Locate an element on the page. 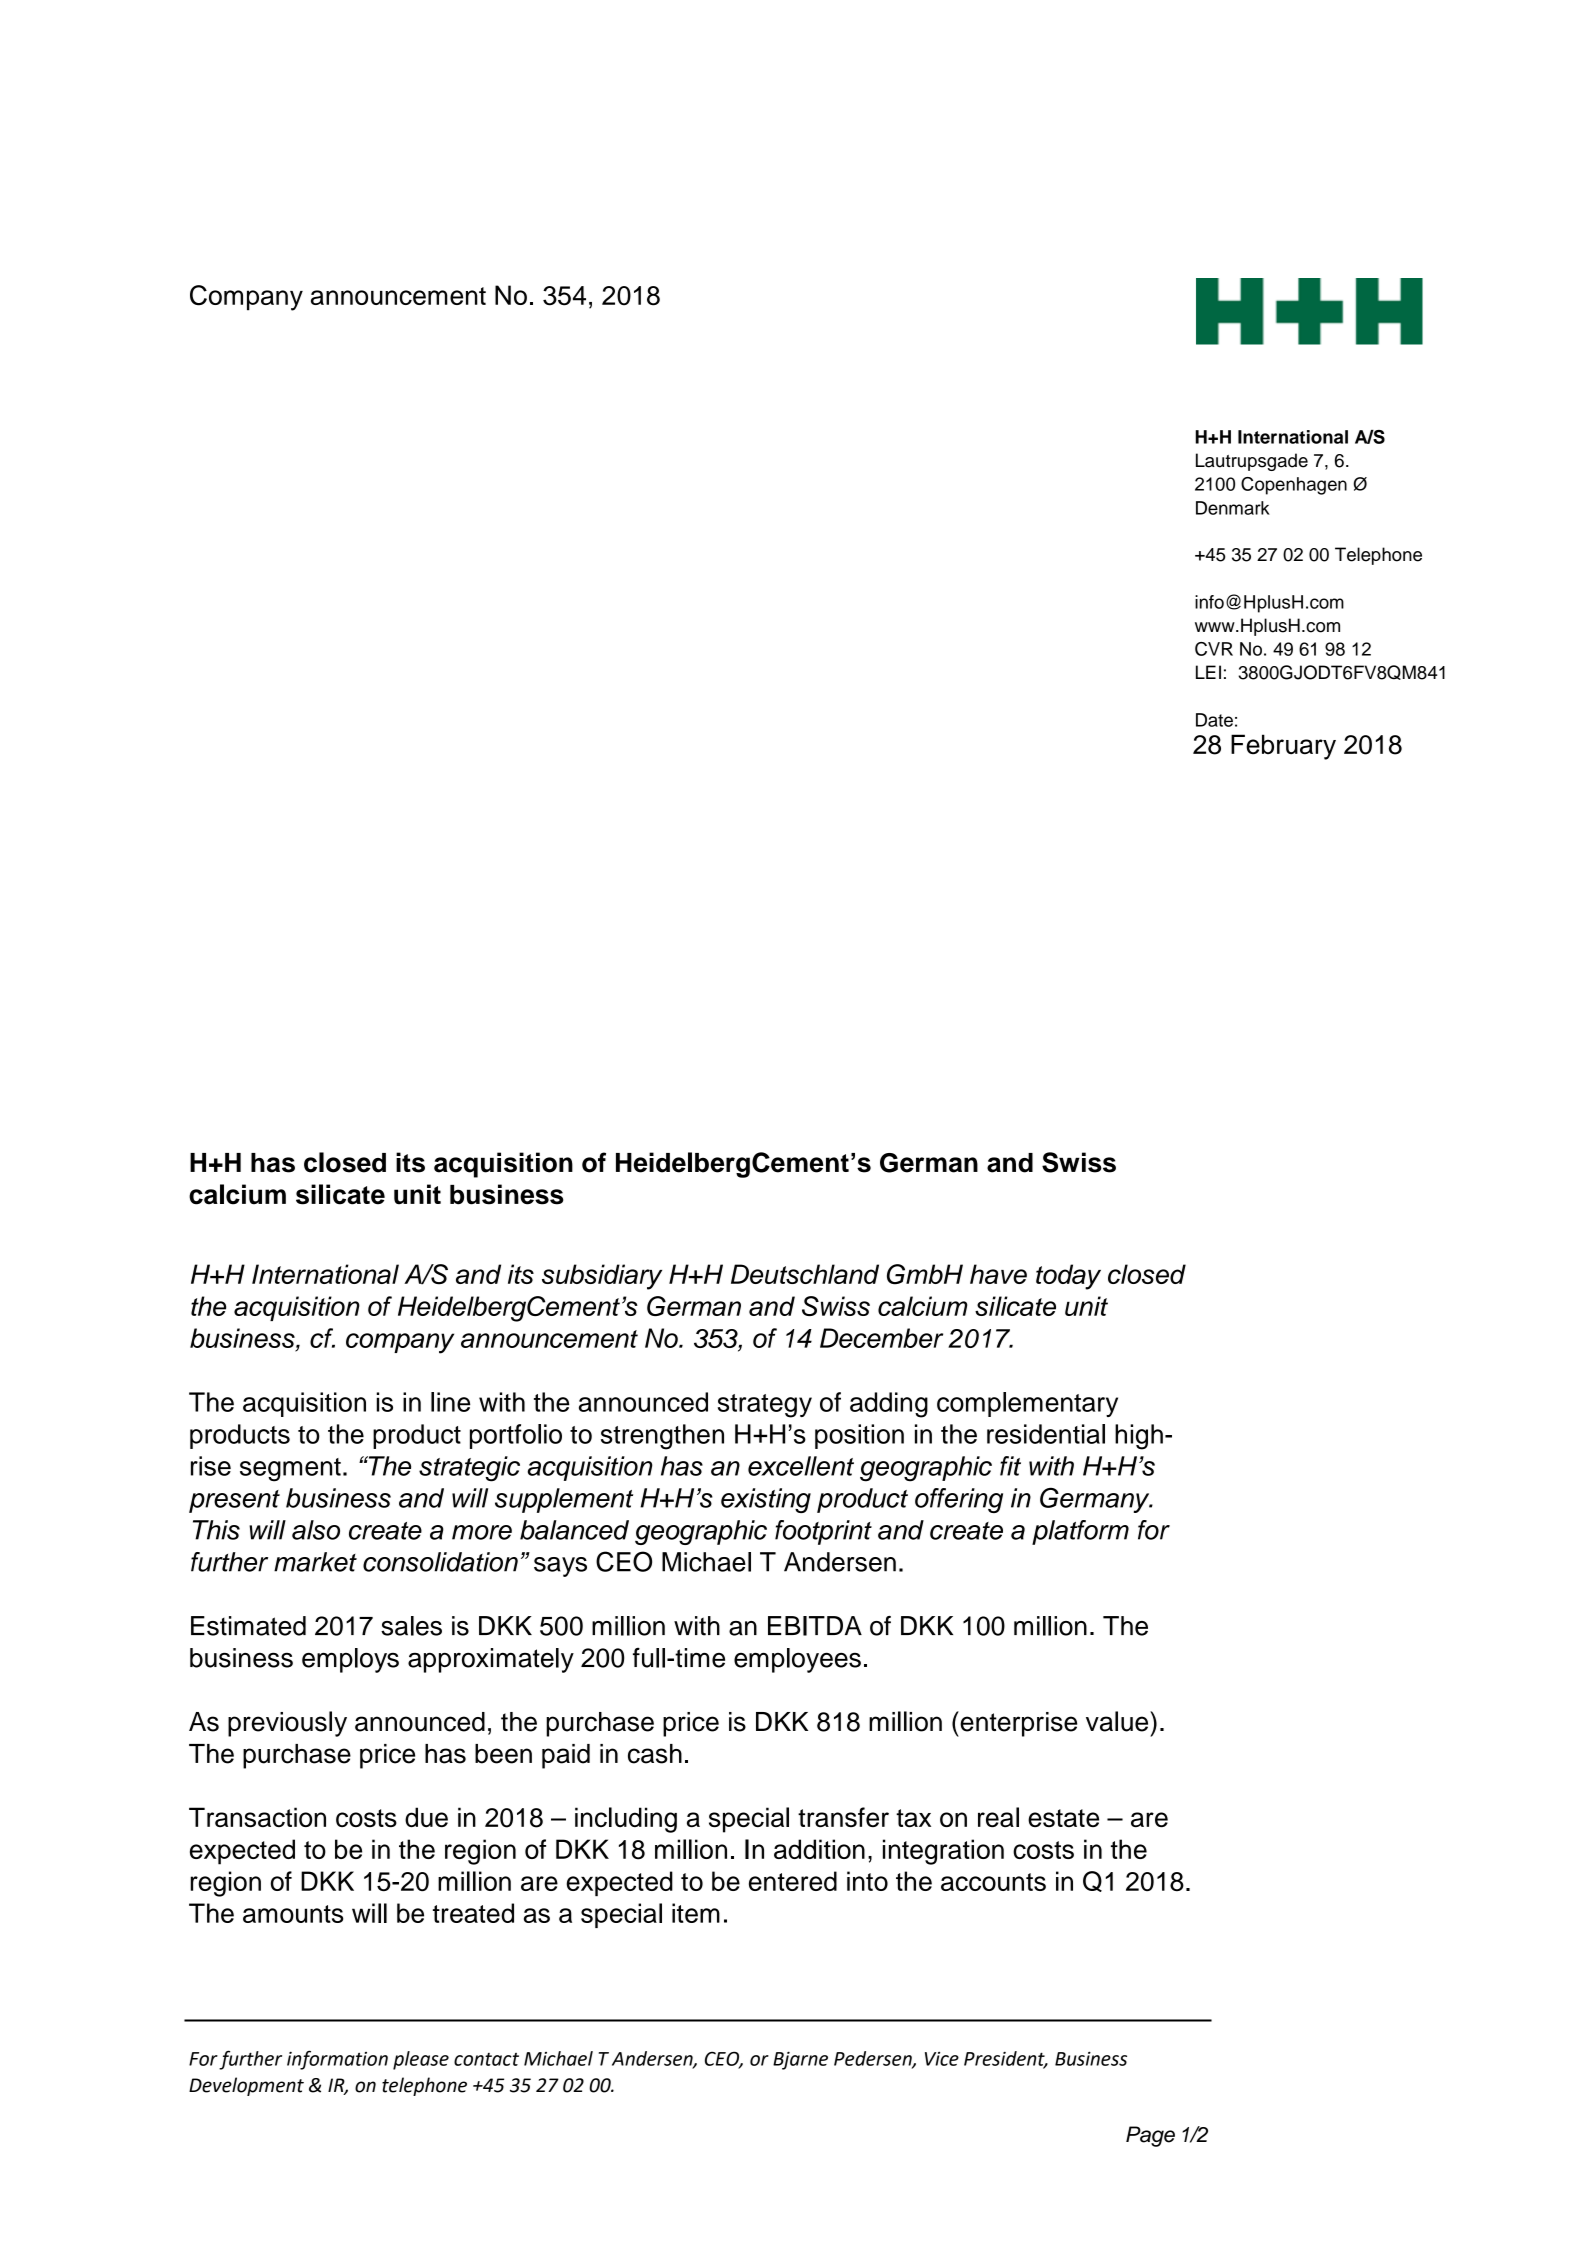 The height and width of the image is (2241, 1585). LEI is located at coordinates (1208, 672).
